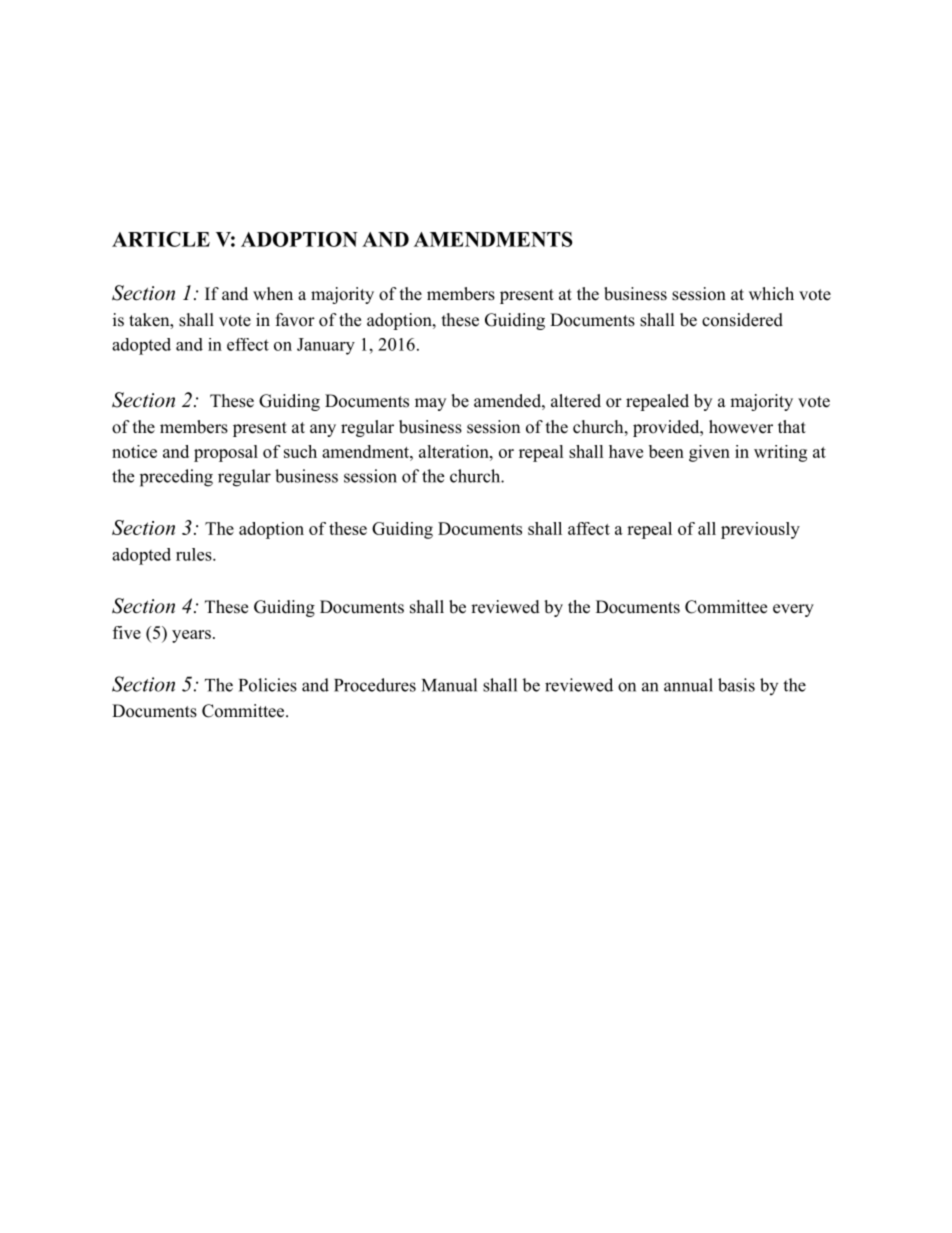 The width and height of the screenshot is (952, 1233). What do you see at coordinates (709, 453) in the screenshot?
I see `given` at bounding box center [709, 453].
